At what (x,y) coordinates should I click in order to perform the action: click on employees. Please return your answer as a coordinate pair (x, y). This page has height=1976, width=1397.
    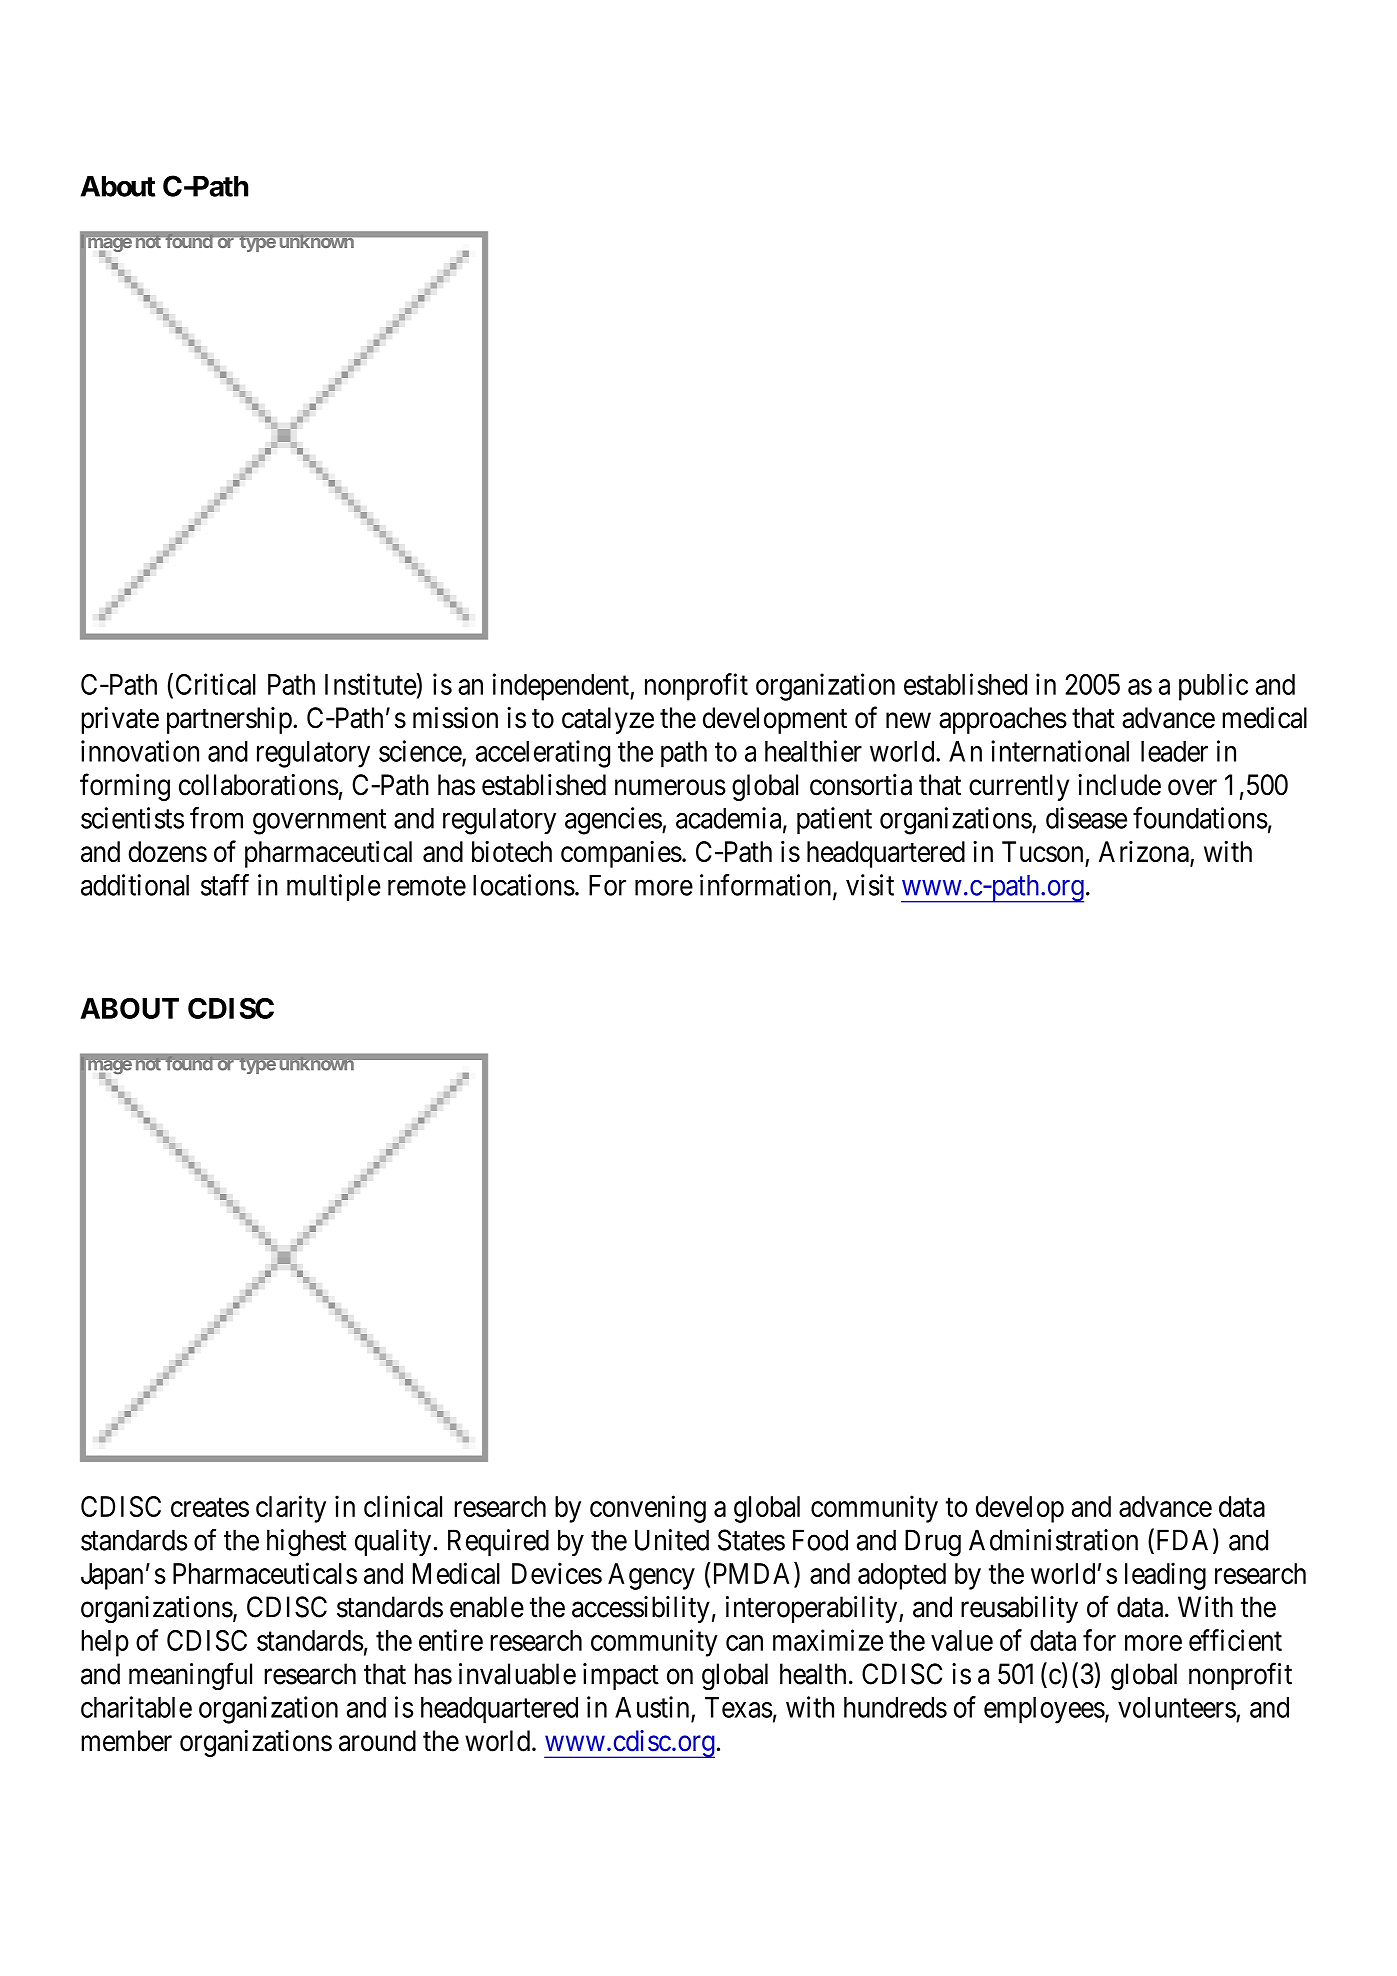
    Looking at the image, I should click on (1044, 1710).
